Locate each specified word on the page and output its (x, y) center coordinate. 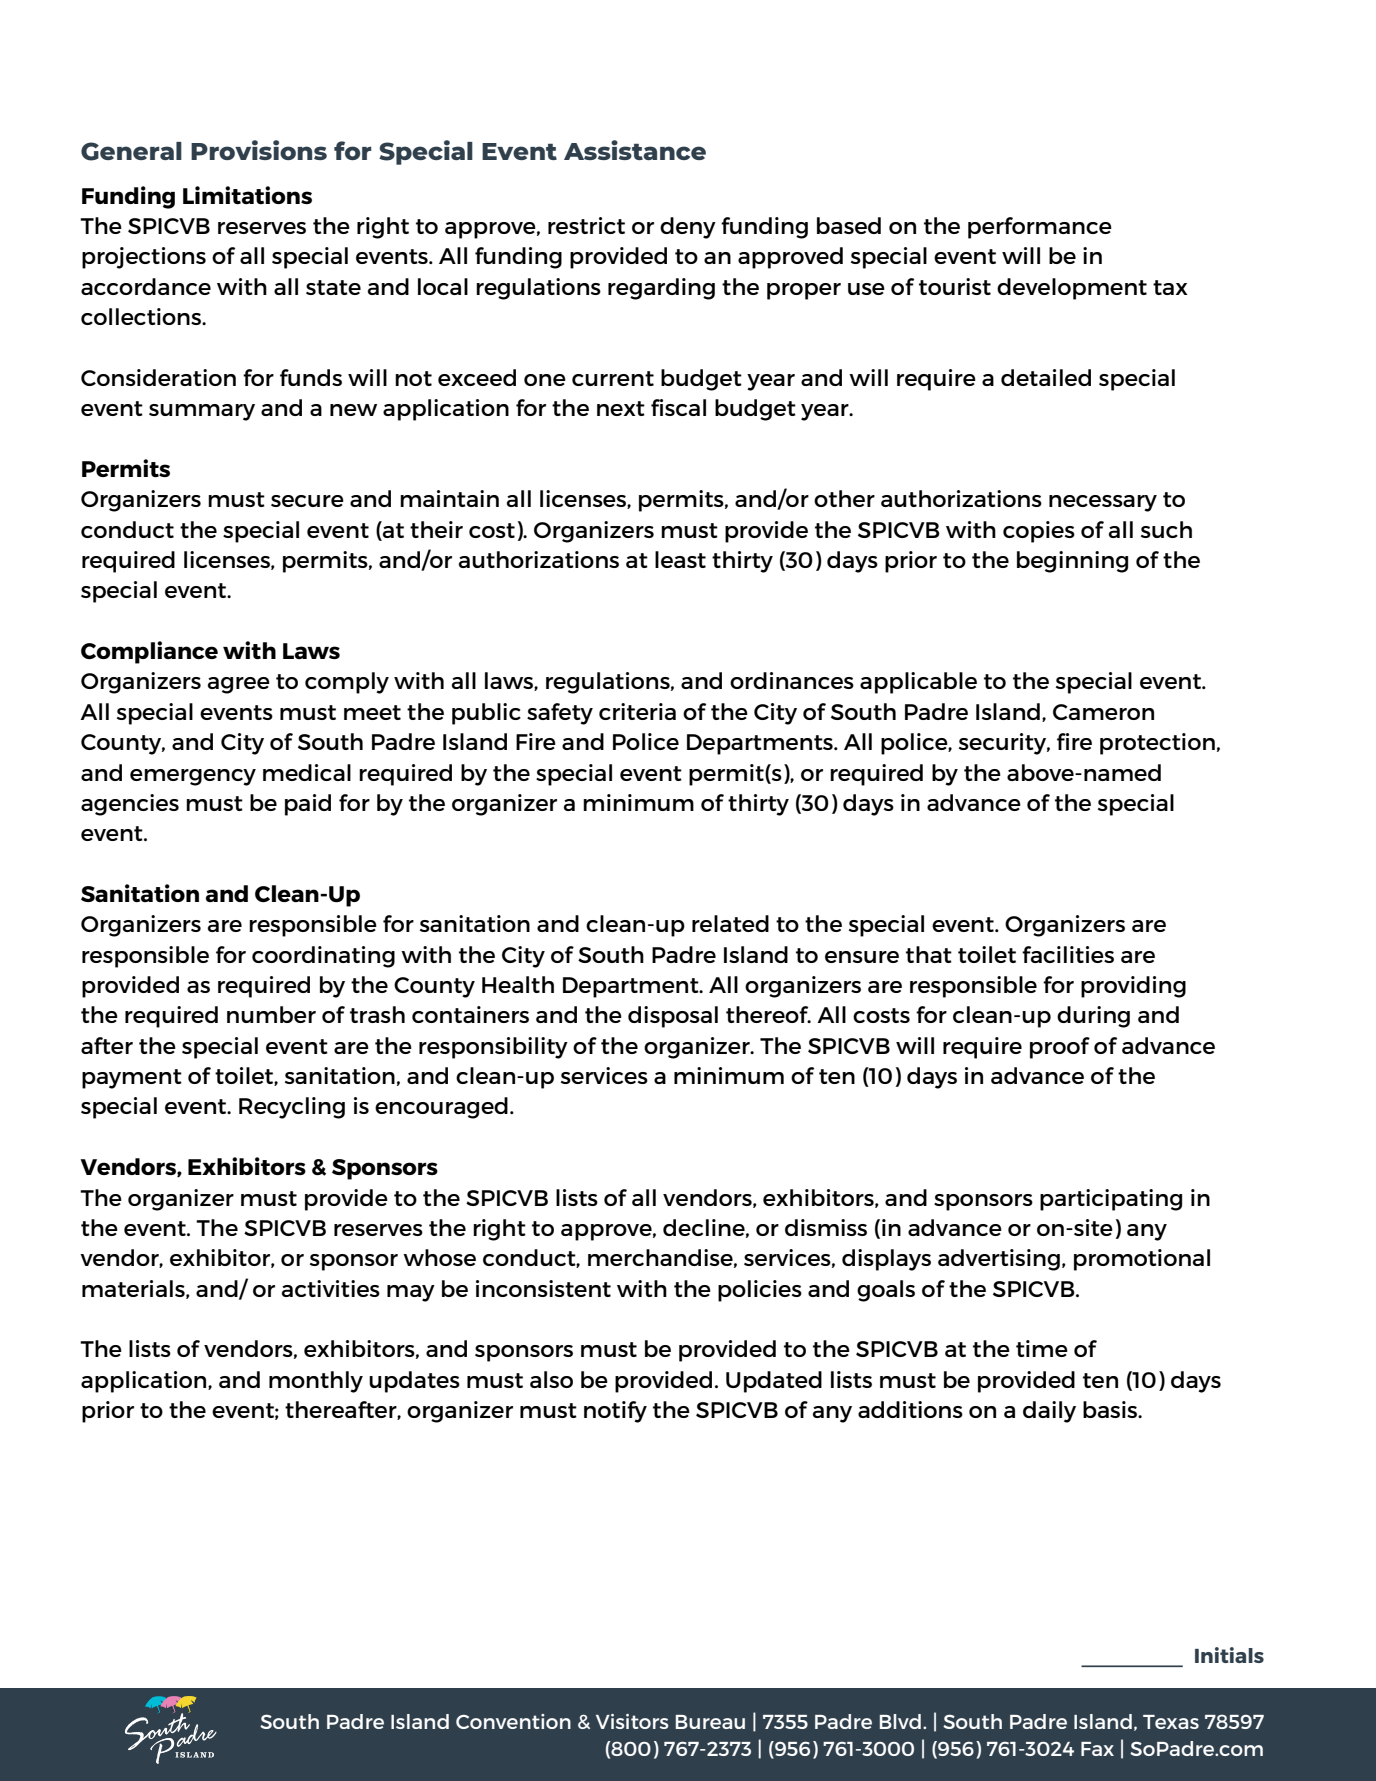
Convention (513, 1721)
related (730, 923)
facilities (1068, 954)
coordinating (323, 957)
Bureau (710, 1722)
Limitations (247, 195)
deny (688, 228)
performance (1040, 228)
